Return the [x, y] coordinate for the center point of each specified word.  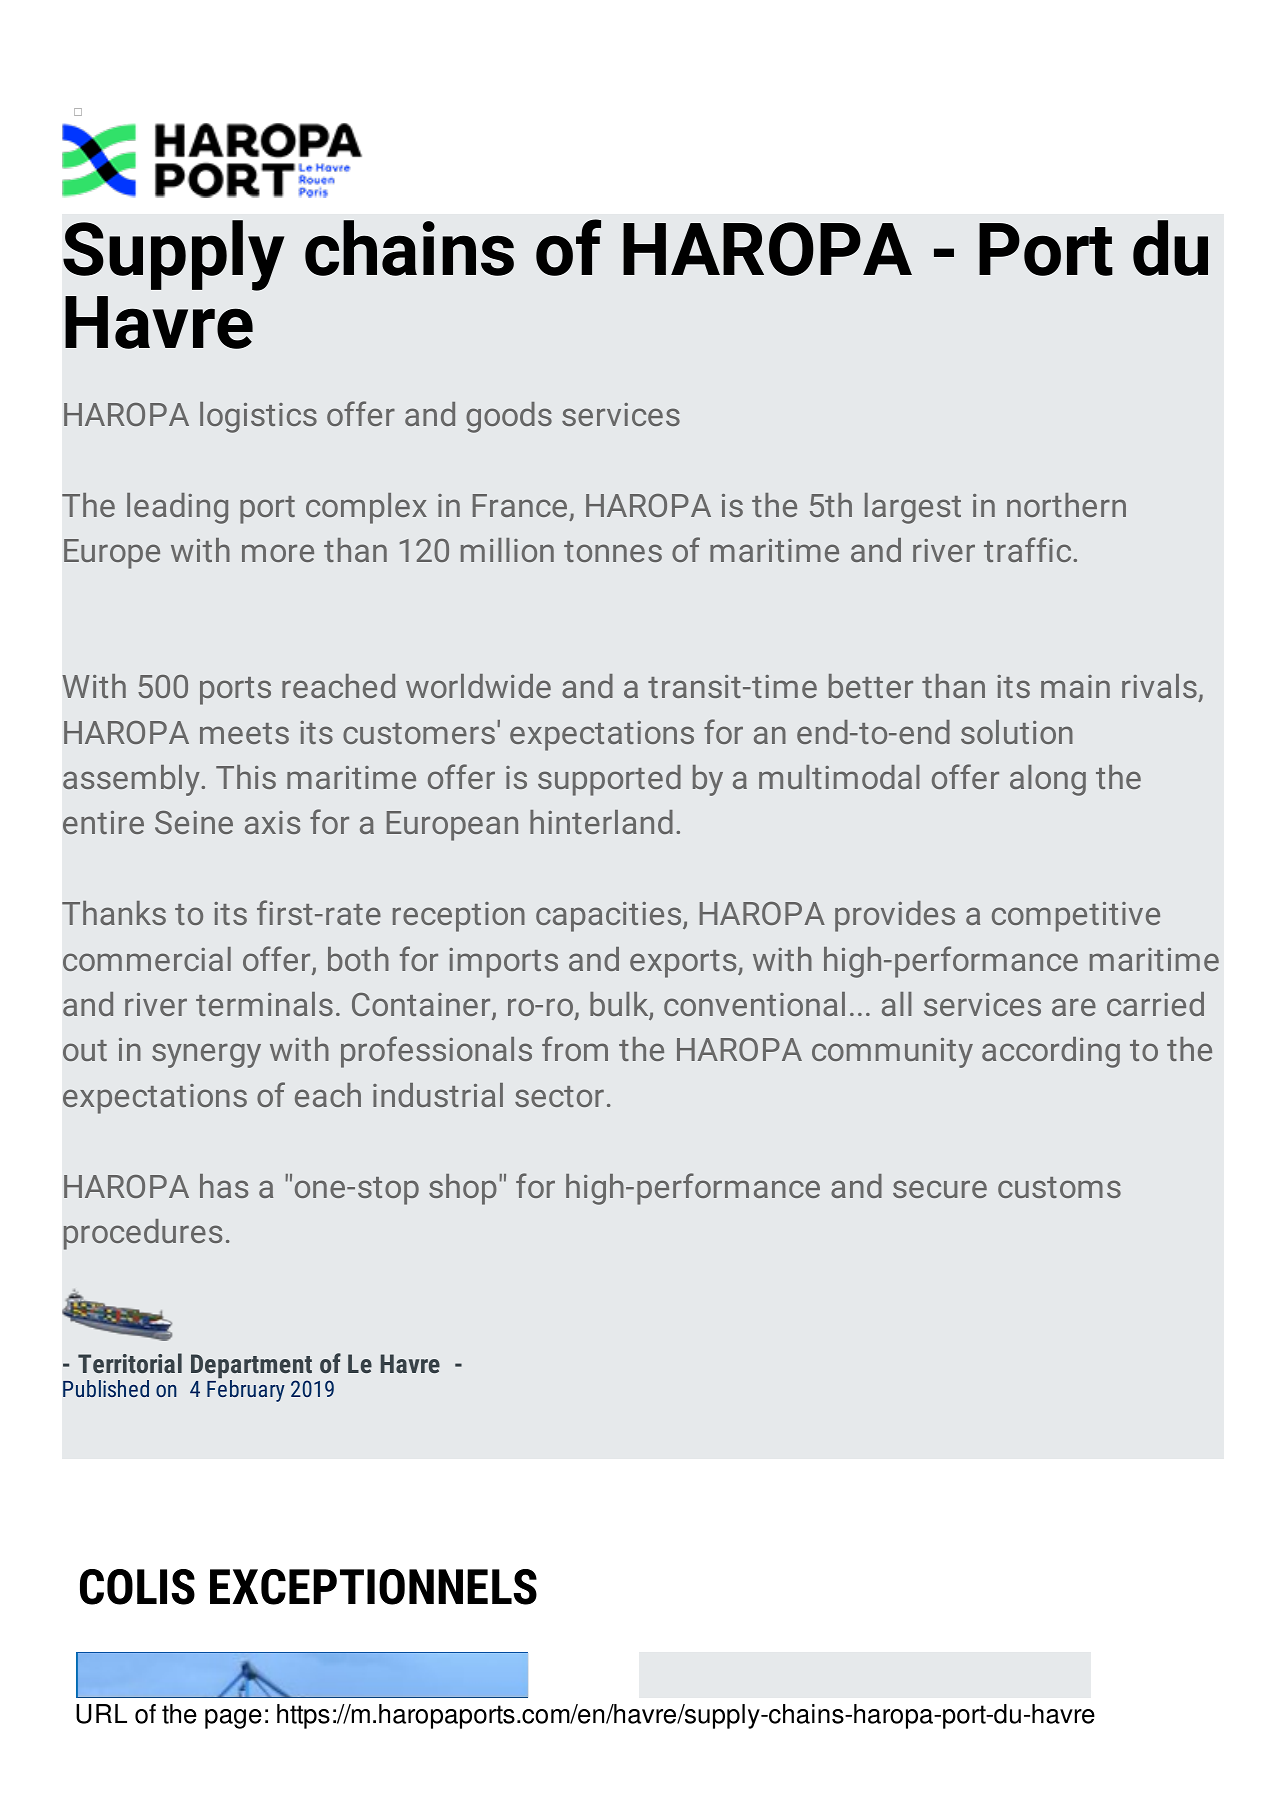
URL [101, 1714]
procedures [143, 1234]
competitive [1076, 917]
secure [940, 1189]
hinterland [601, 822]
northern [1066, 505]
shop [463, 1189]
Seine [194, 822]
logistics [258, 417]
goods [509, 417]
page [233, 1719]
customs [1059, 1187]
